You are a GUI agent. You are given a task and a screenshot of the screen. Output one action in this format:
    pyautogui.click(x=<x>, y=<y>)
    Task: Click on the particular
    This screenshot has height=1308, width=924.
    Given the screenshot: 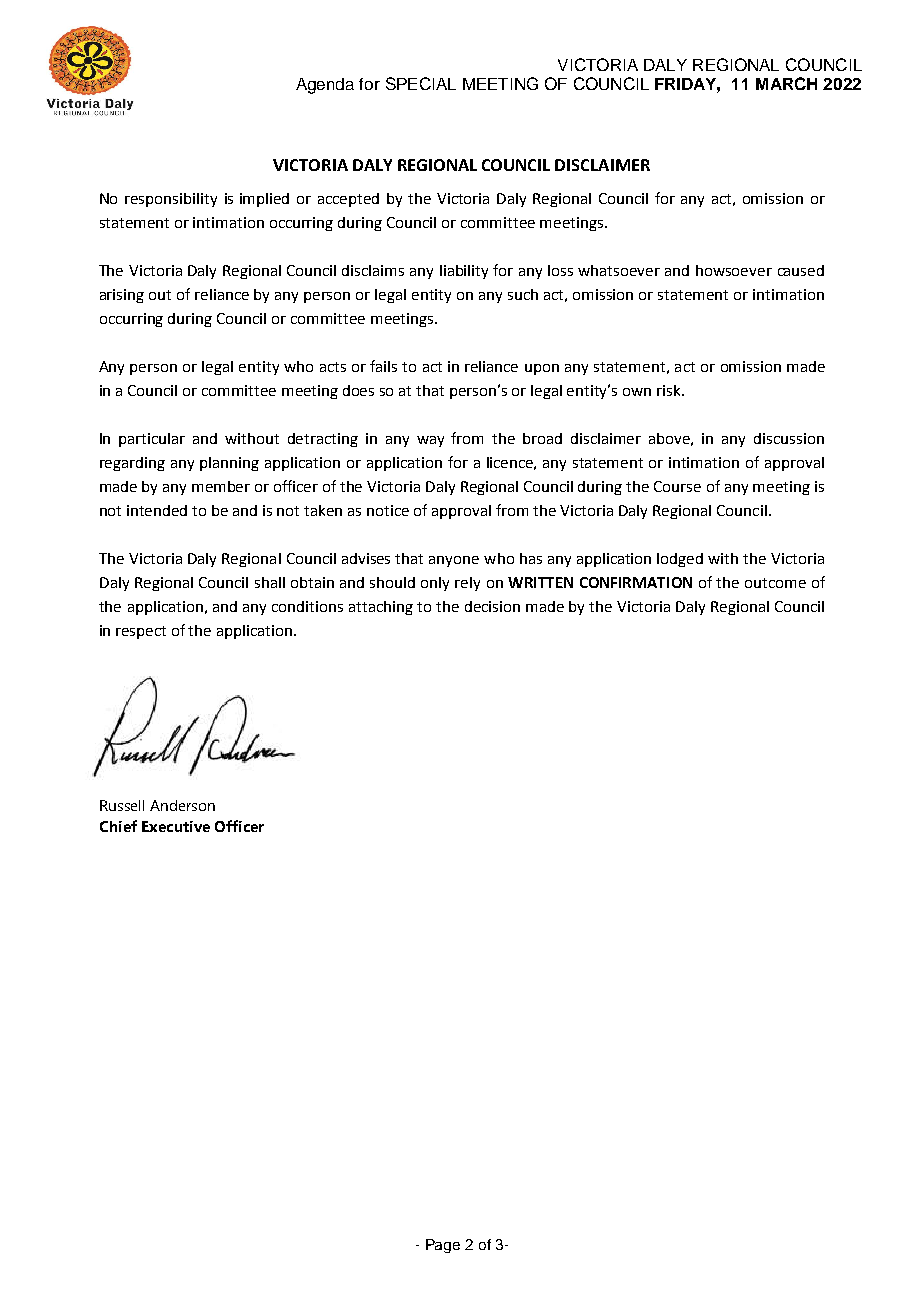 What is the action you would take?
    pyautogui.click(x=152, y=440)
